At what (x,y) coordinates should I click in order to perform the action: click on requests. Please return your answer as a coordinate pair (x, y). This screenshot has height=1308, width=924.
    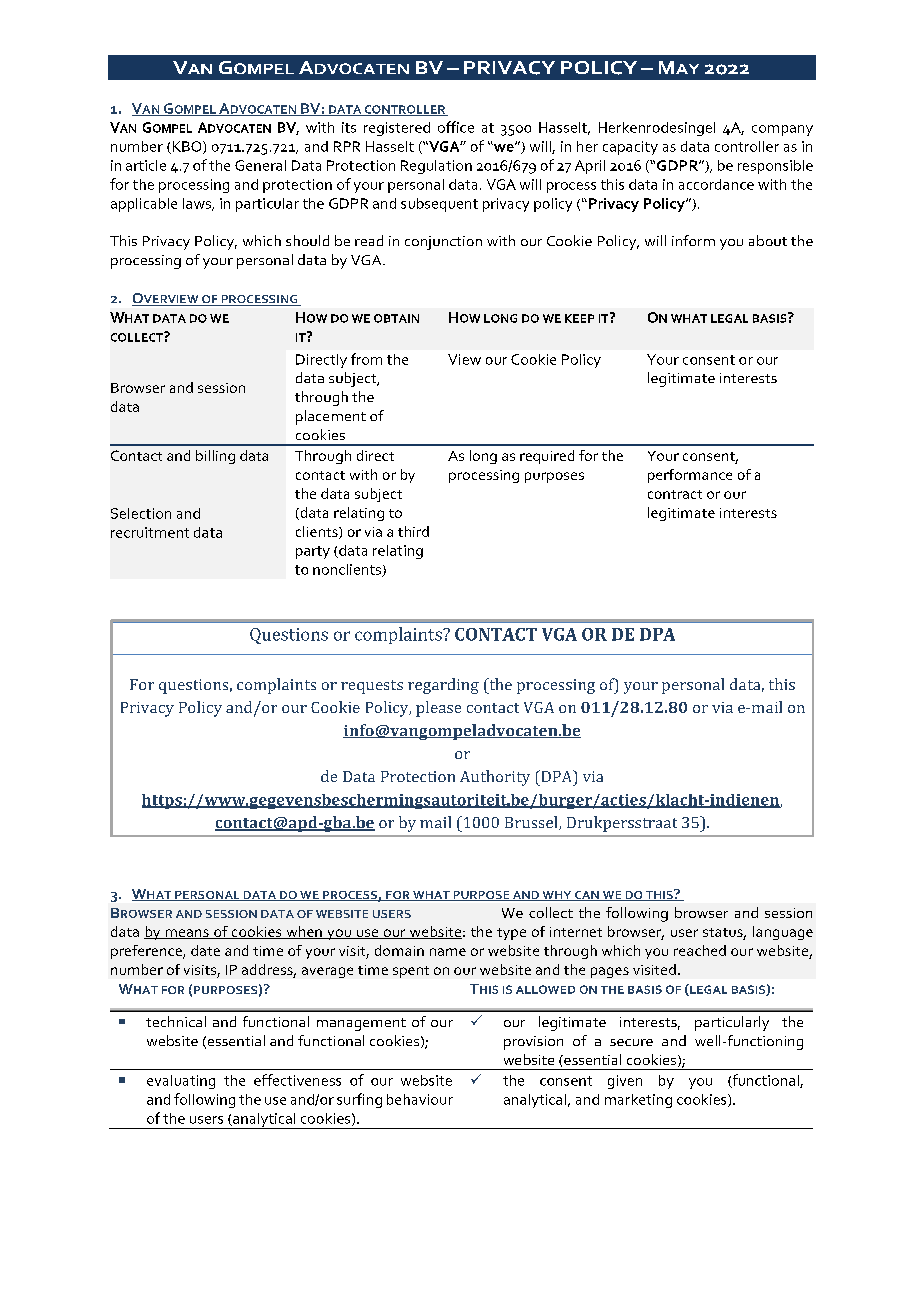
    Looking at the image, I should click on (372, 687).
